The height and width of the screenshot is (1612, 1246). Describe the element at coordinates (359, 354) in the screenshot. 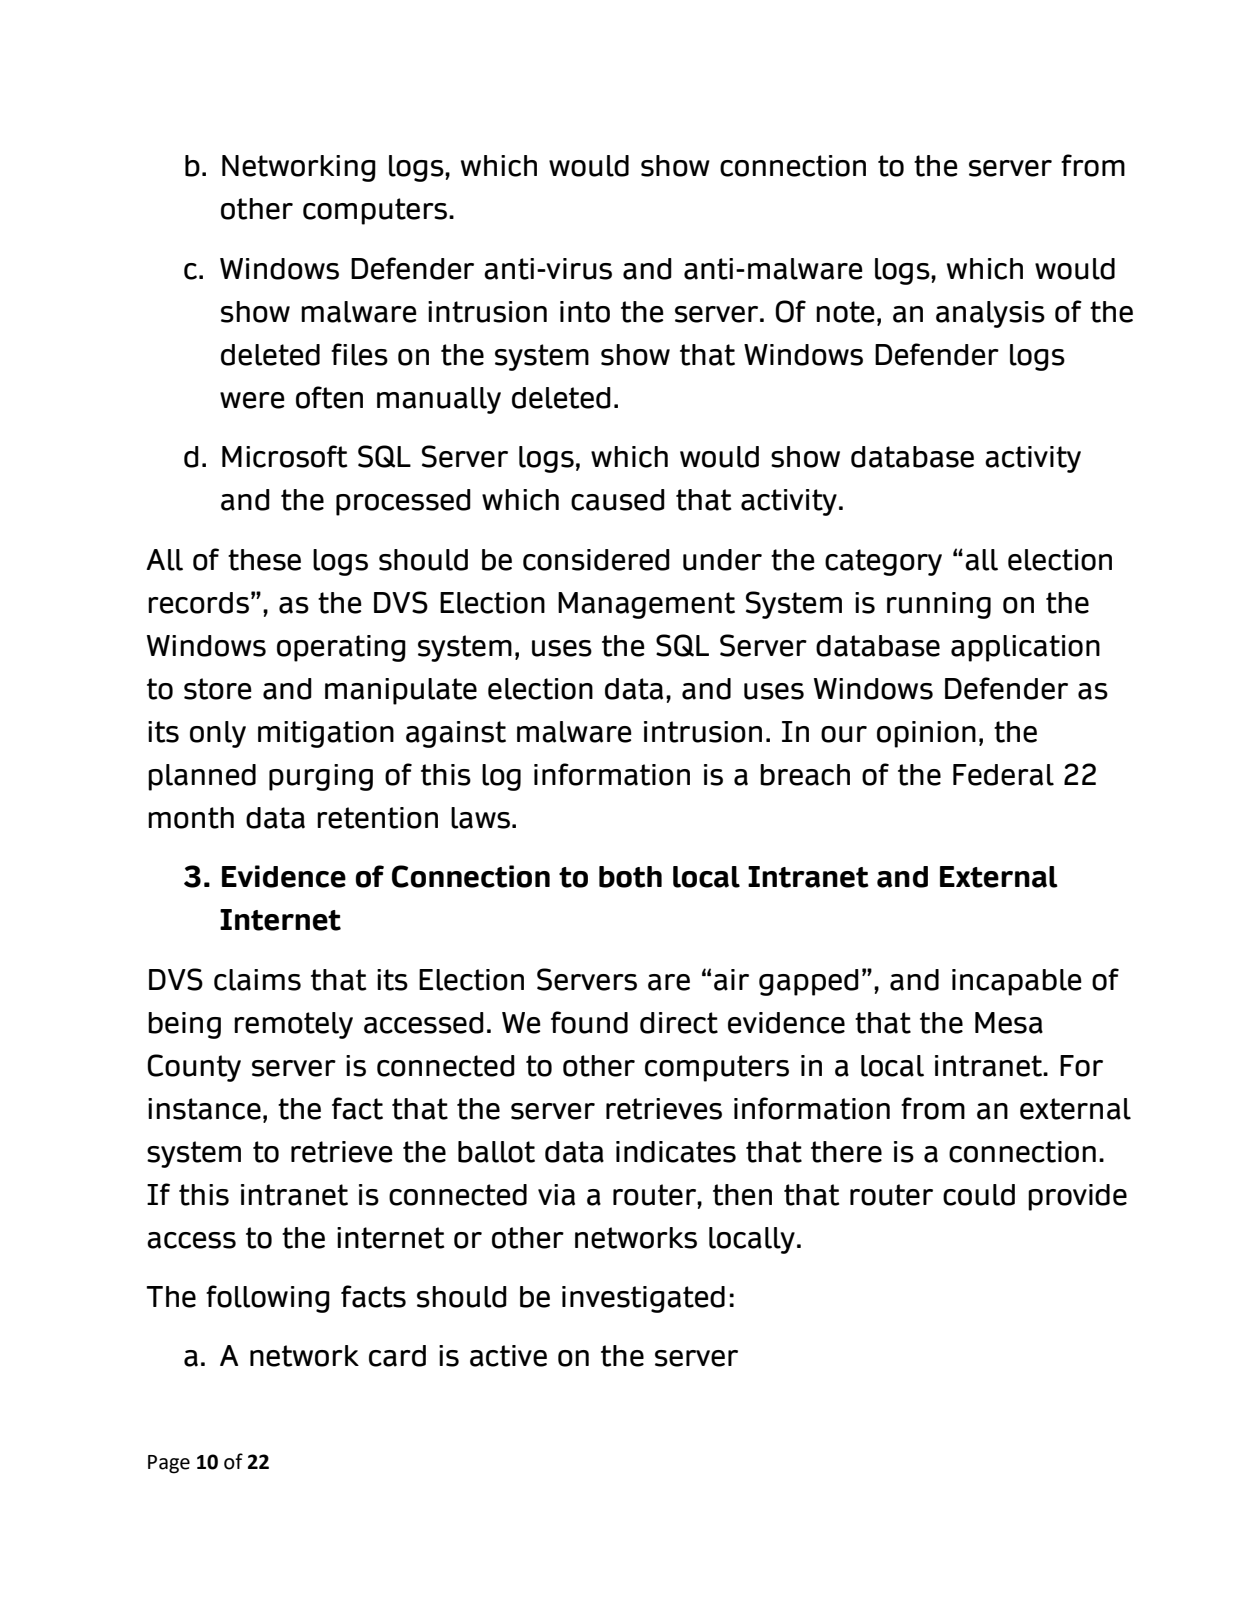

I see `files` at that location.
